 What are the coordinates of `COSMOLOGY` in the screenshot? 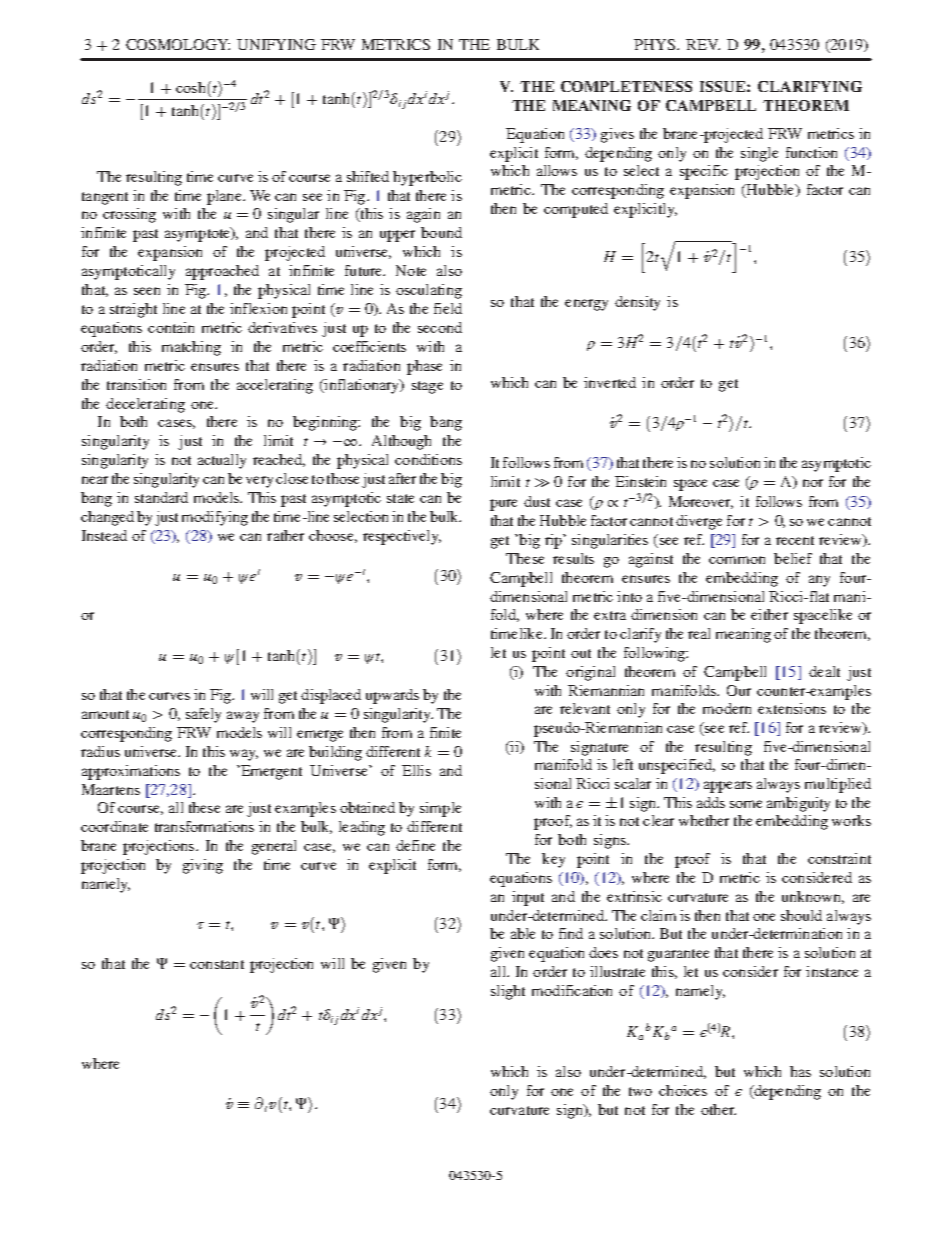 It's located at (178, 44).
